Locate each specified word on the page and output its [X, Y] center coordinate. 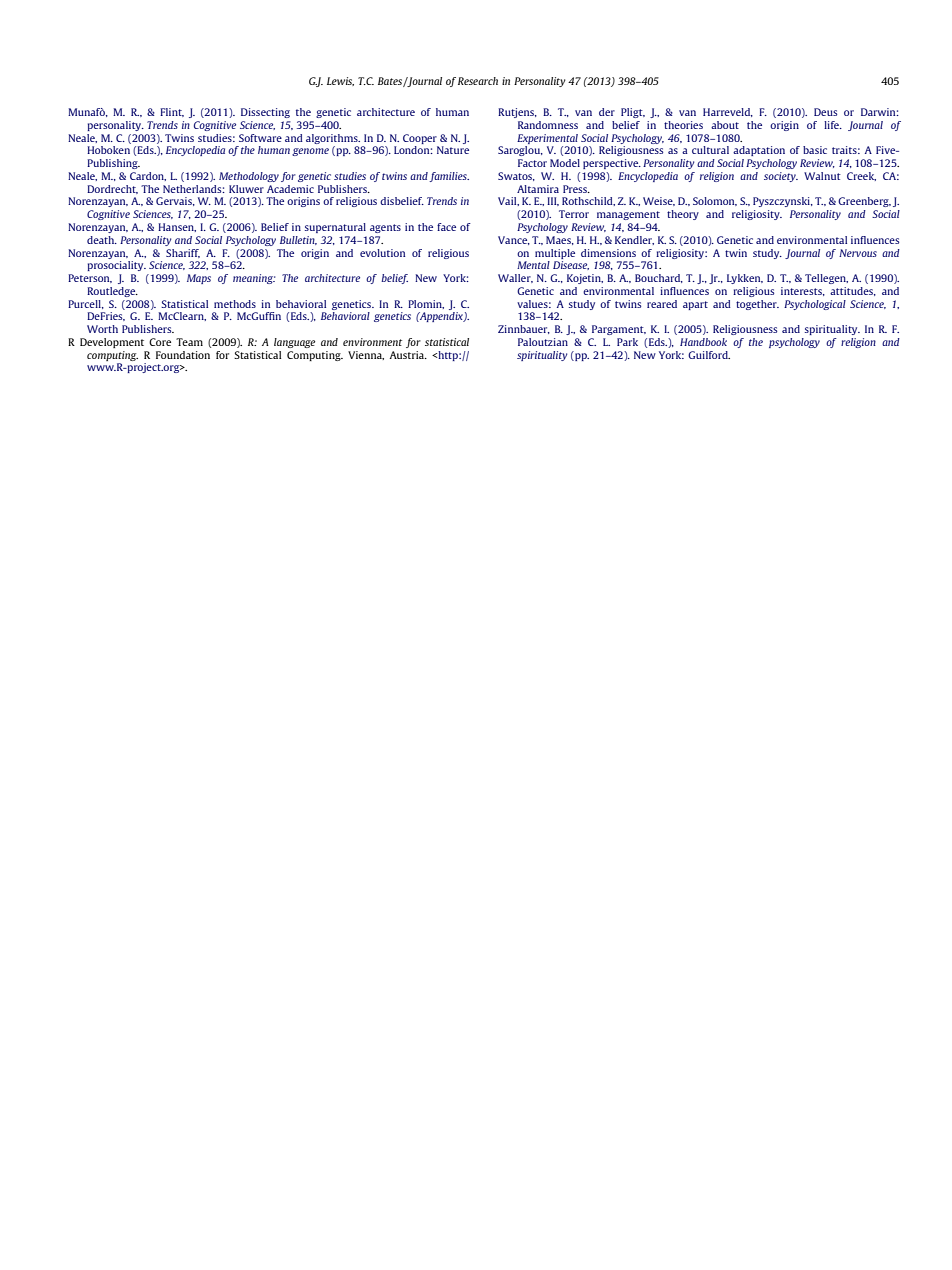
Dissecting [265, 113]
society [781, 177]
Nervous [858, 253]
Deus [825, 112]
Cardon [148, 176]
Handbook [703, 342]
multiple [555, 254]
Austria [408, 355]
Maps [199, 279]
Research [478, 81]
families [449, 177]
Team [189, 342]
